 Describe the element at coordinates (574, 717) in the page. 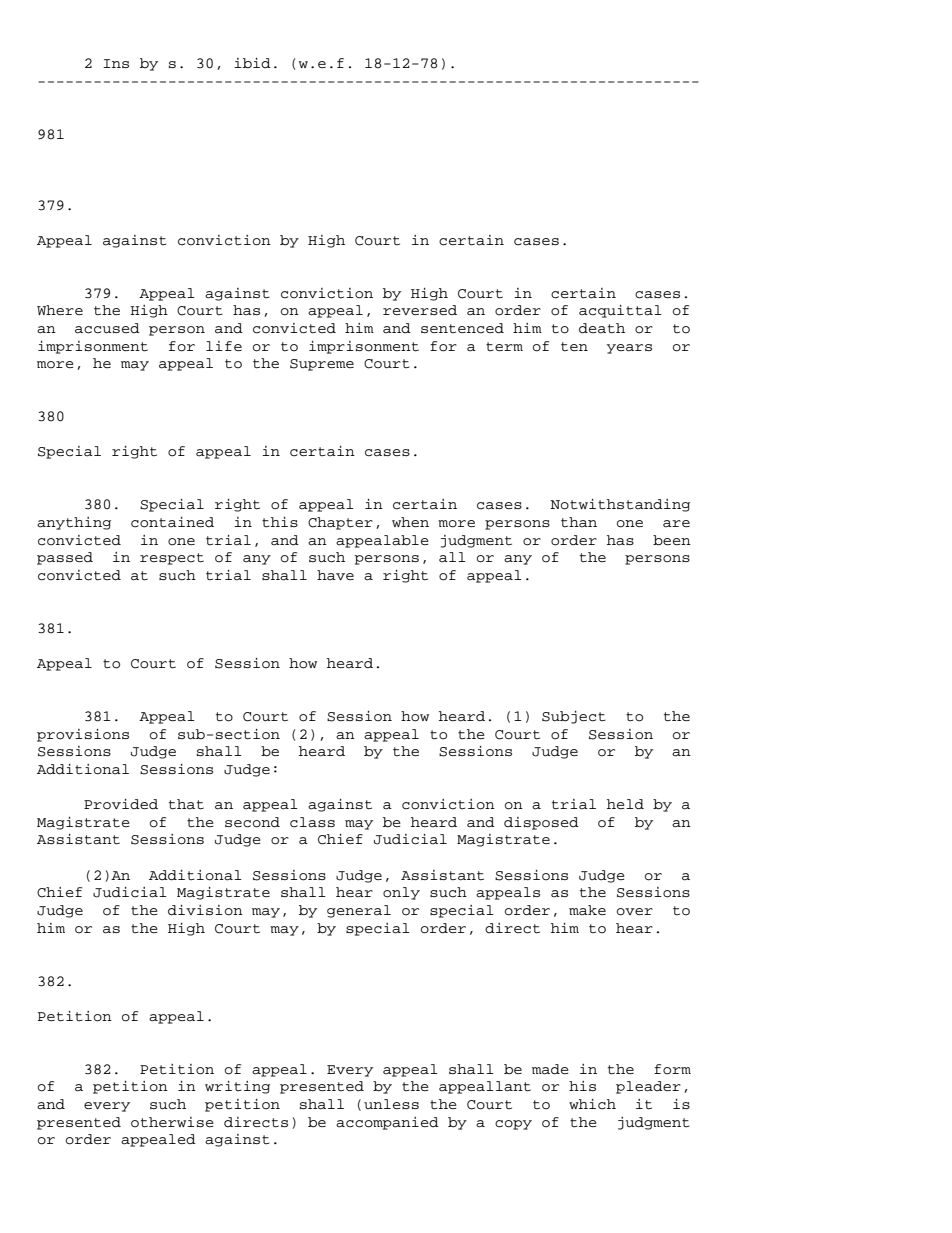

I see `Subject` at that location.
